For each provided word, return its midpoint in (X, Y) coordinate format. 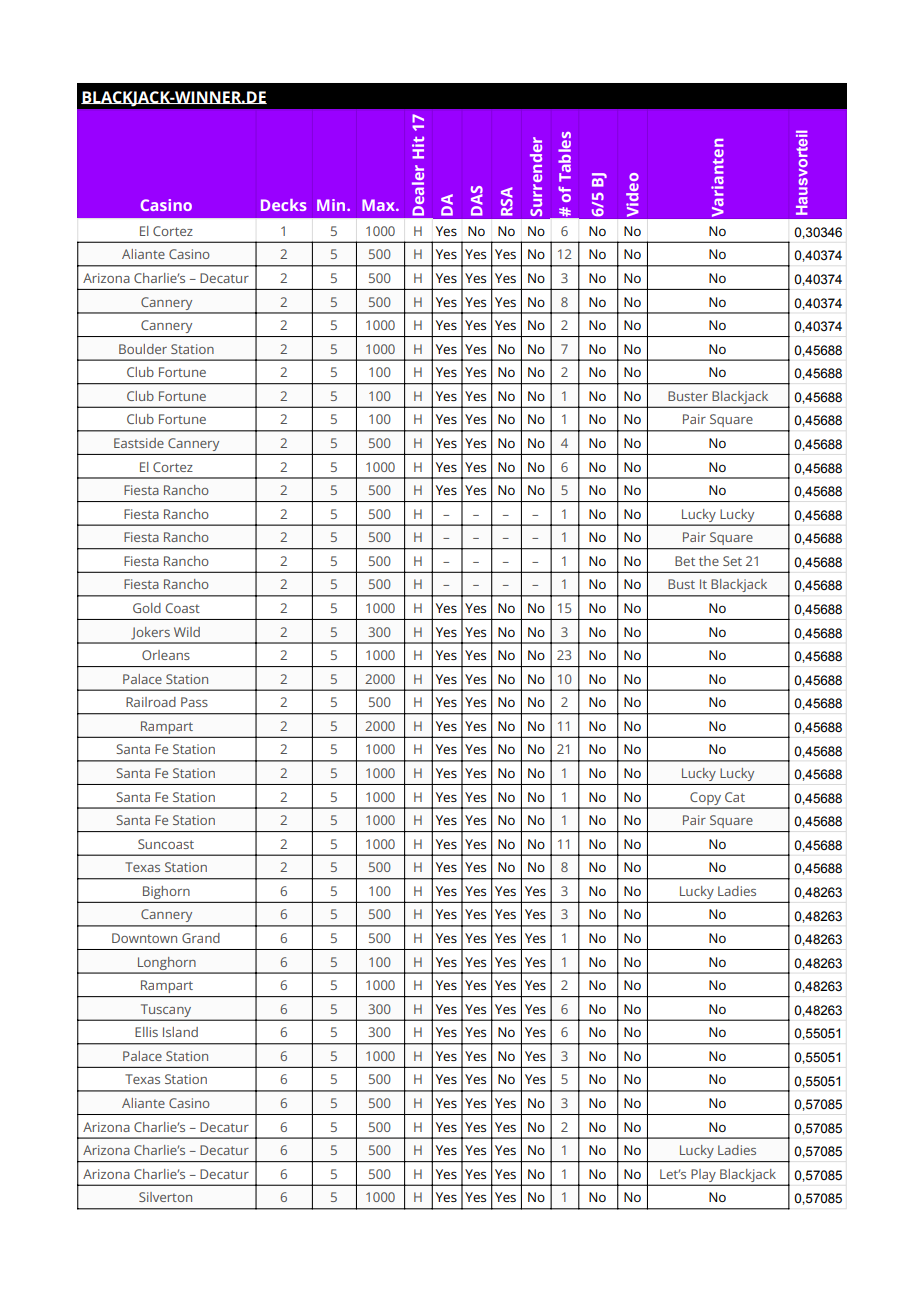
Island (180, 1032)
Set (732, 561)
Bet (685, 561)
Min (332, 205)
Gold (147, 608)
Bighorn (166, 892)
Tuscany (166, 1010)
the (709, 561)
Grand (201, 938)
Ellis (146, 1032)
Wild (187, 632)
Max (379, 205)
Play (703, 1175)
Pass (194, 702)
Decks (284, 205)
